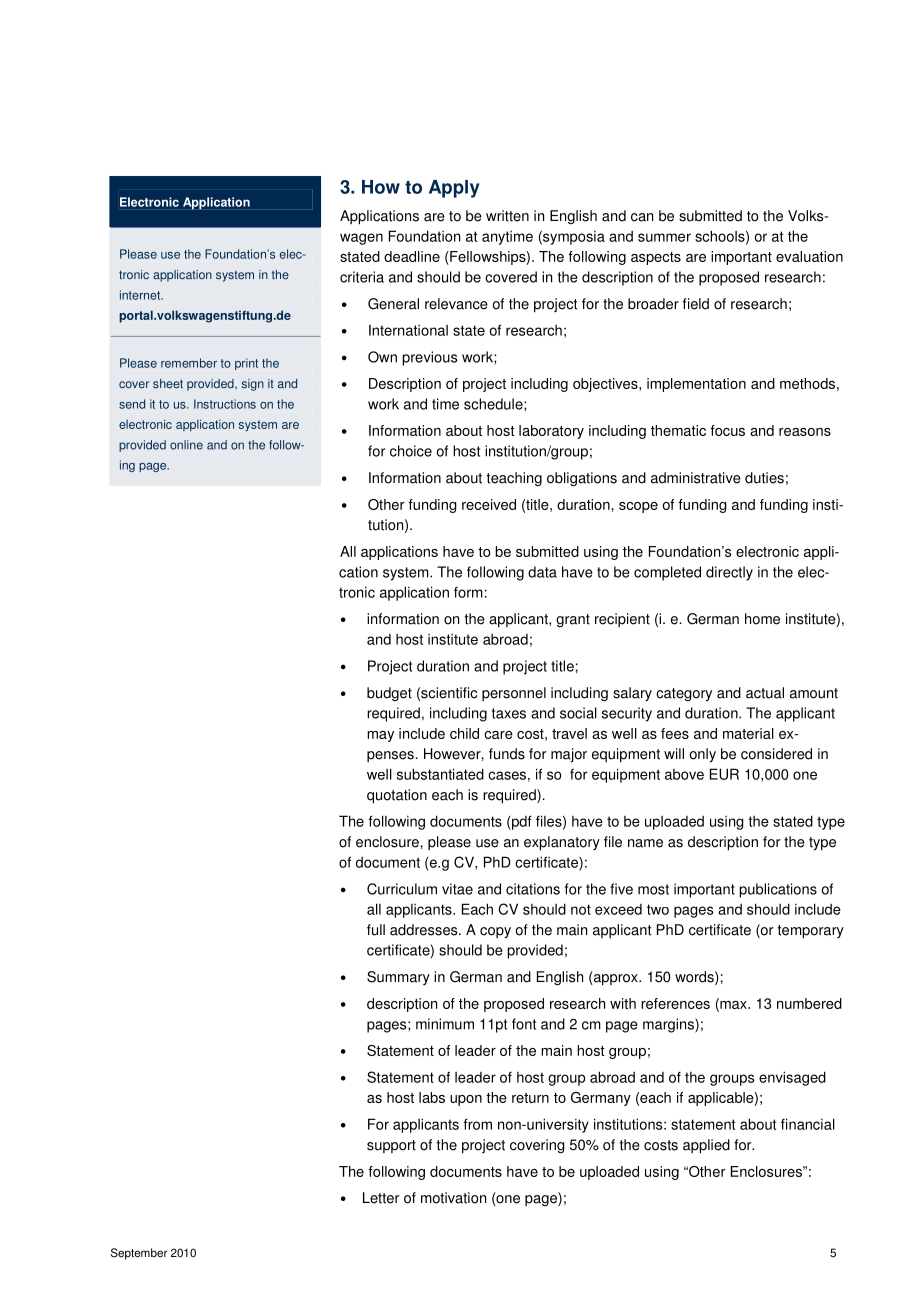 The image size is (924, 1308). I want to click on may, so click(380, 736).
